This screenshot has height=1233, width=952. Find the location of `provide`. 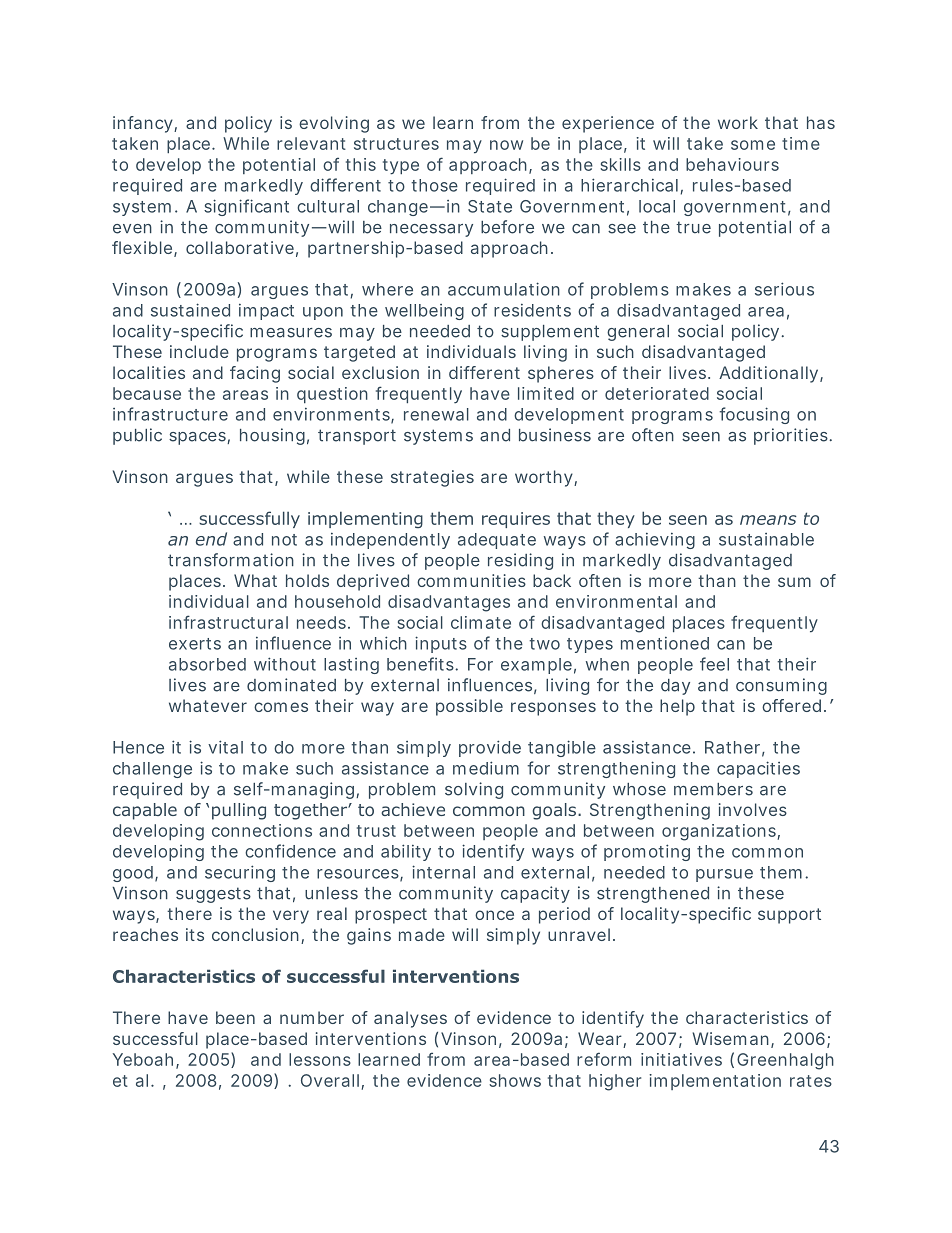

provide is located at coordinates (490, 748).
